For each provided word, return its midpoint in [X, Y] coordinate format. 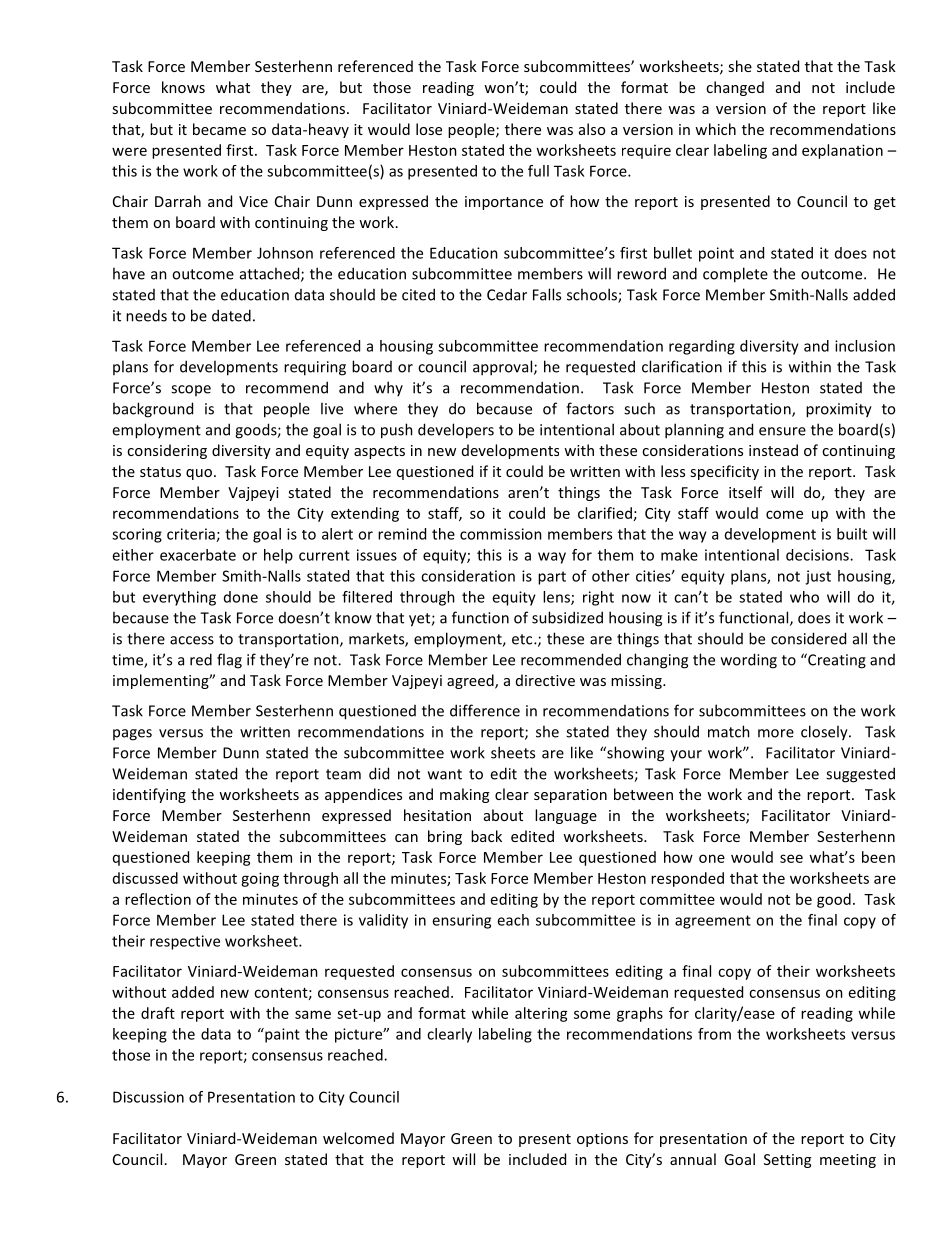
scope [191, 390]
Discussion [148, 1097]
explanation [842, 151]
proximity [839, 410]
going [260, 879]
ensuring [461, 921]
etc [523, 639]
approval [504, 368]
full [538, 171]
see [791, 858]
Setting [787, 1161]
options [602, 1140]
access [192, 640]
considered [808, 638]
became [219, 129]
